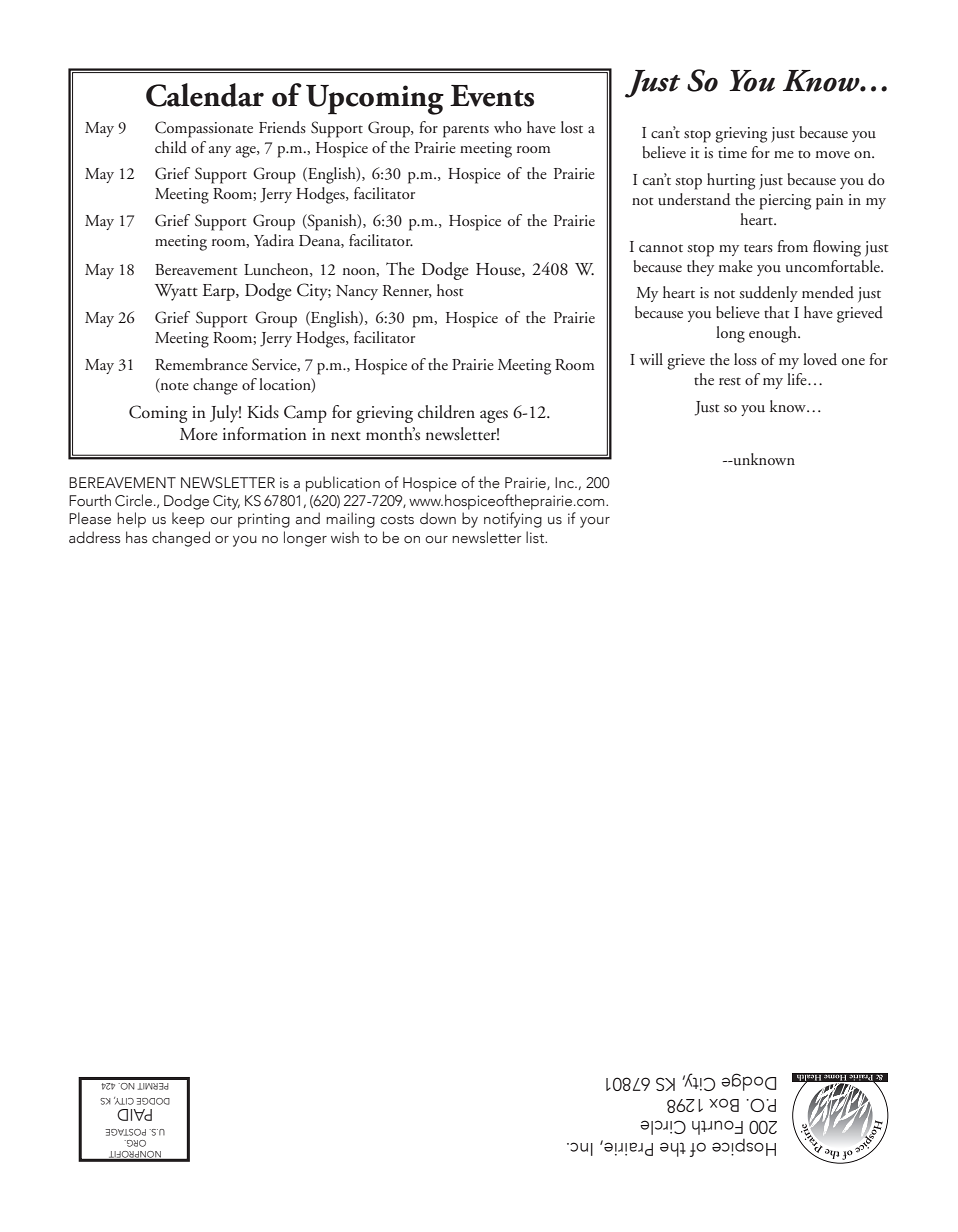  I want to click on rest, so click(730, 381).
